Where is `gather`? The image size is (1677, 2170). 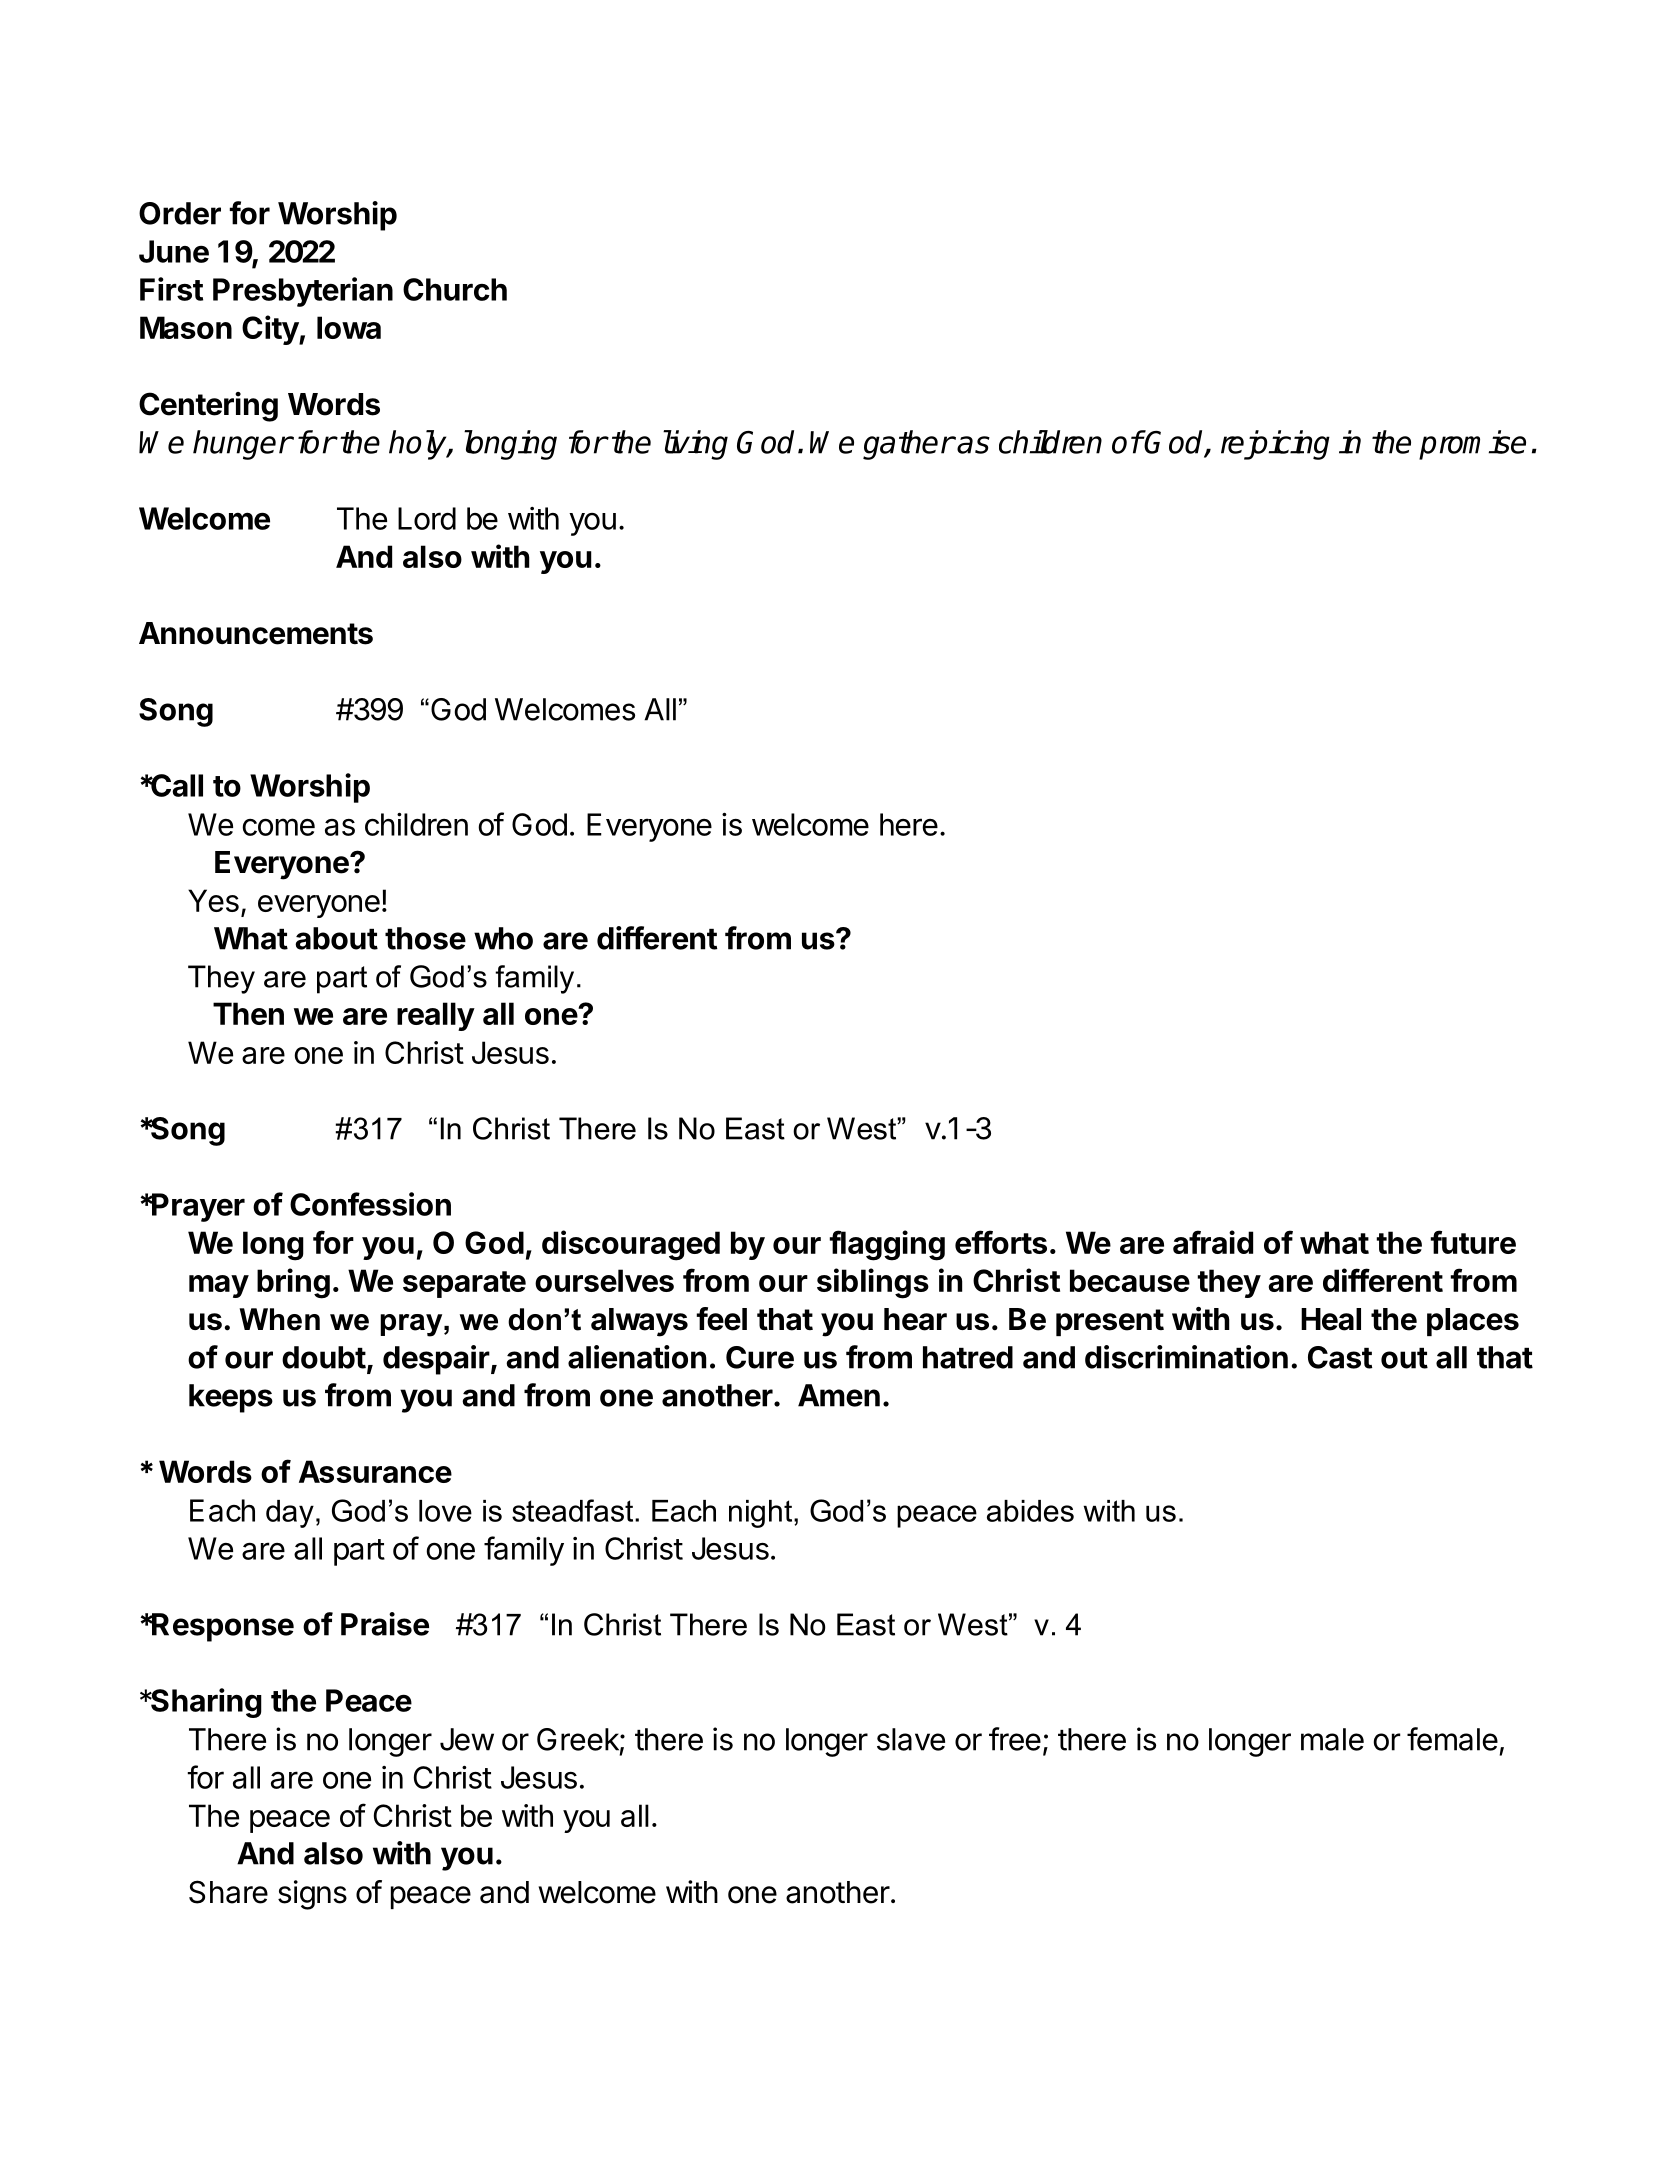 gather is located at coordinates (908, 445).
